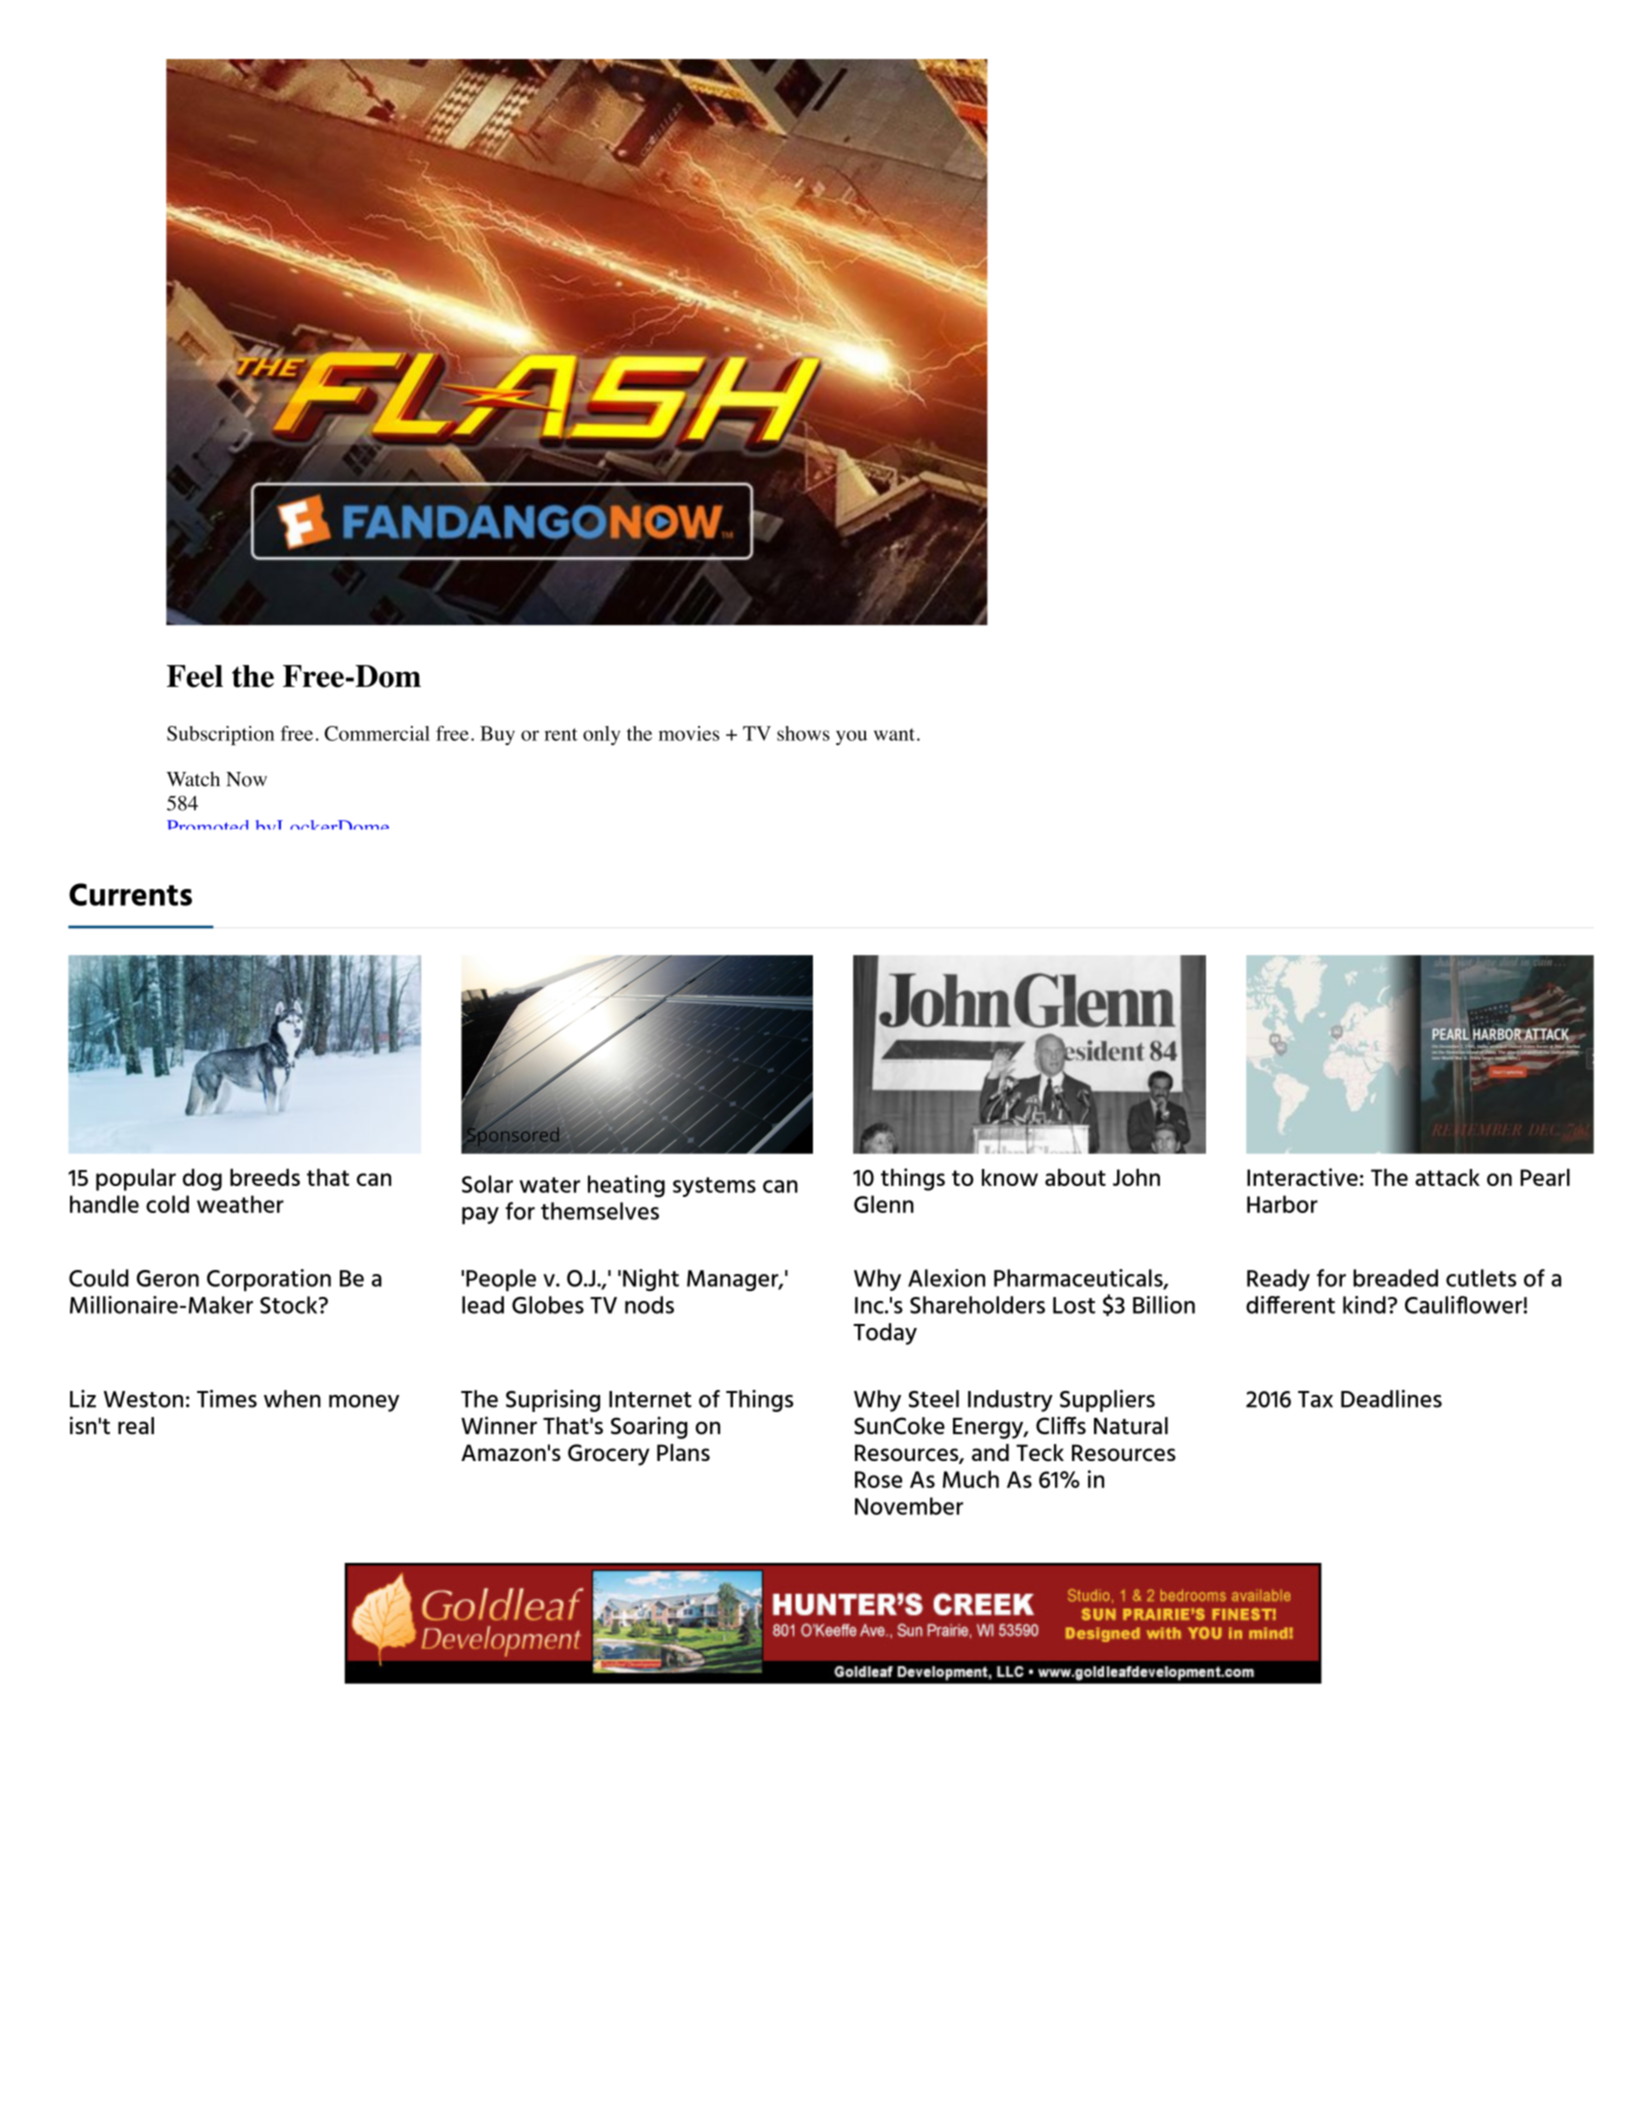 This page has height=2125, width=1642. Describe the element at coordinates (884, 1204) in the page. I see `Glenn` at that location.
